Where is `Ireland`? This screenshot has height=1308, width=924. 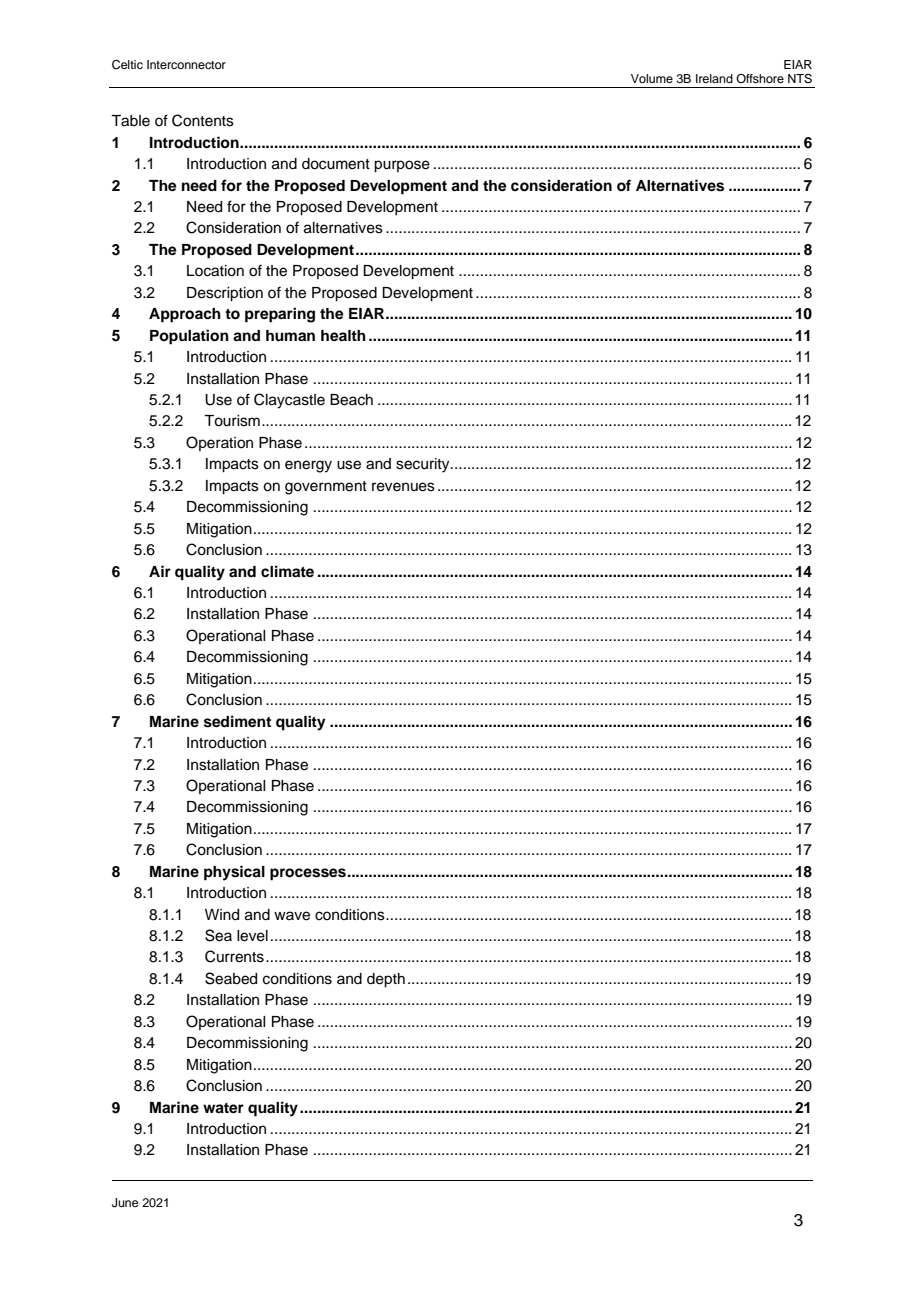
Ireland is located at coordinates (714, 78).
